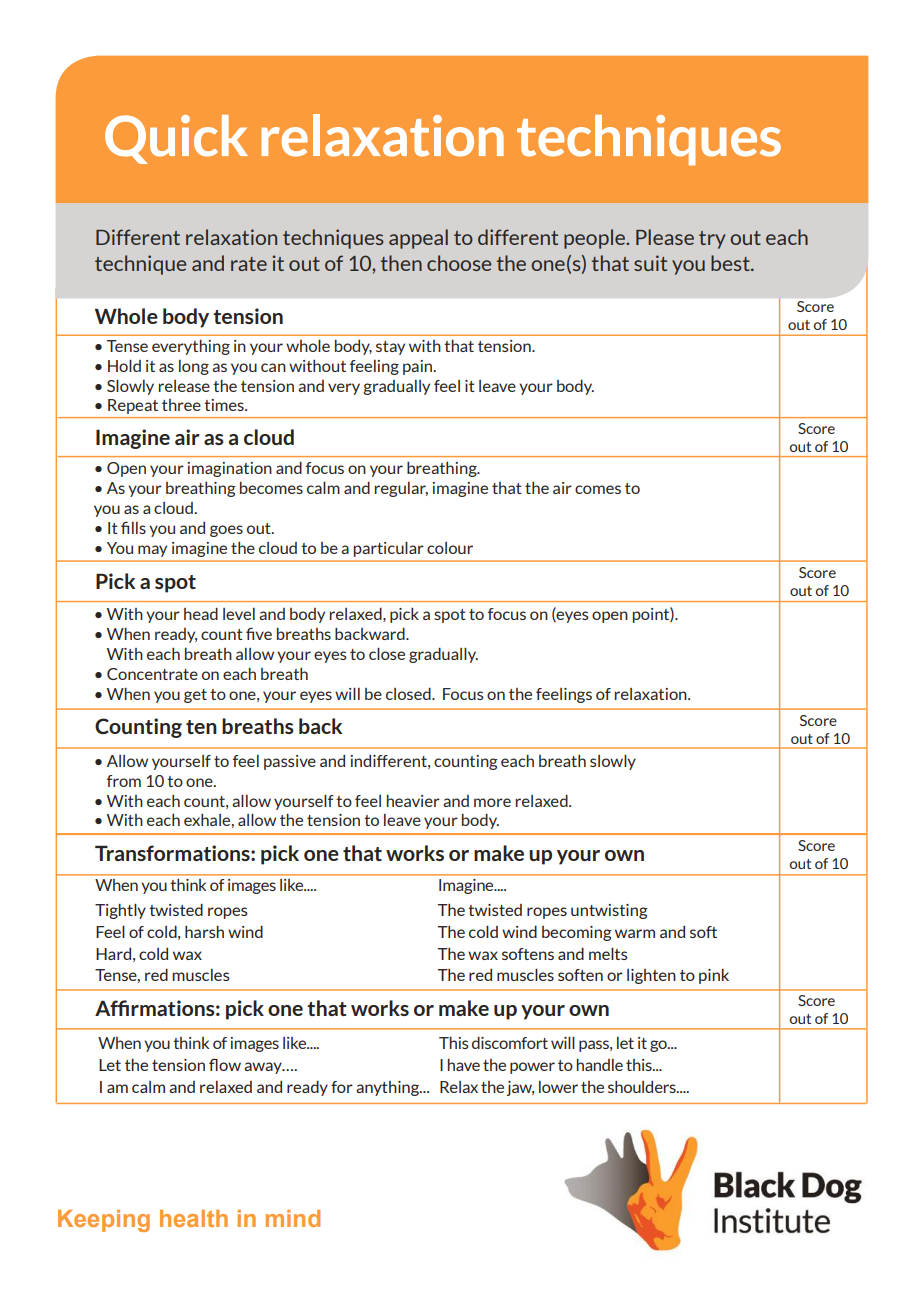 This document has height=1297, width=924. Describe the element at coordinates (176, 139) in the document. I see `Quick` at that location.
